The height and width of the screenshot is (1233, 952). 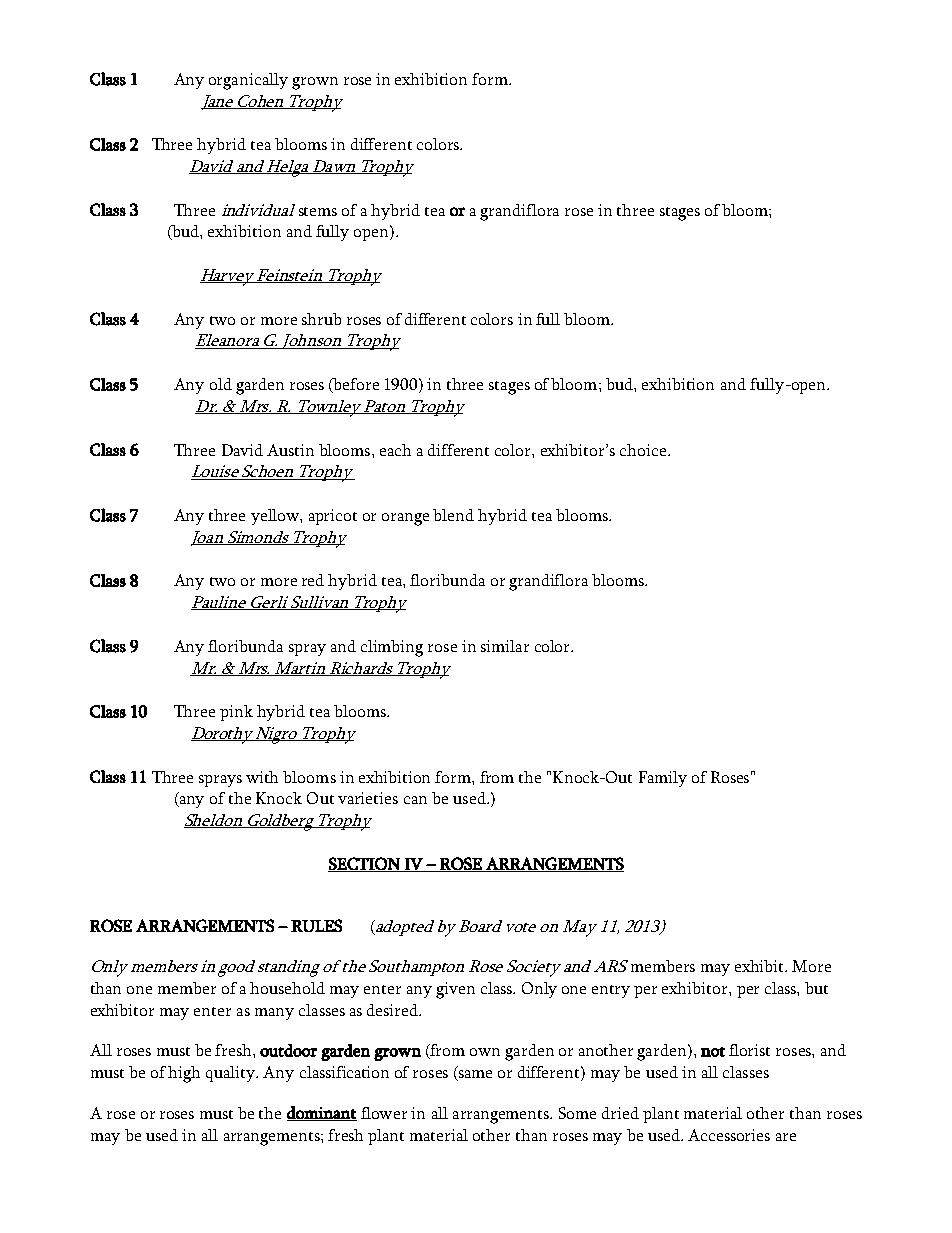 What do you see at coordinates (505, 646) in the screenshot?
I see `similar` at bounding box center [505, 646].
